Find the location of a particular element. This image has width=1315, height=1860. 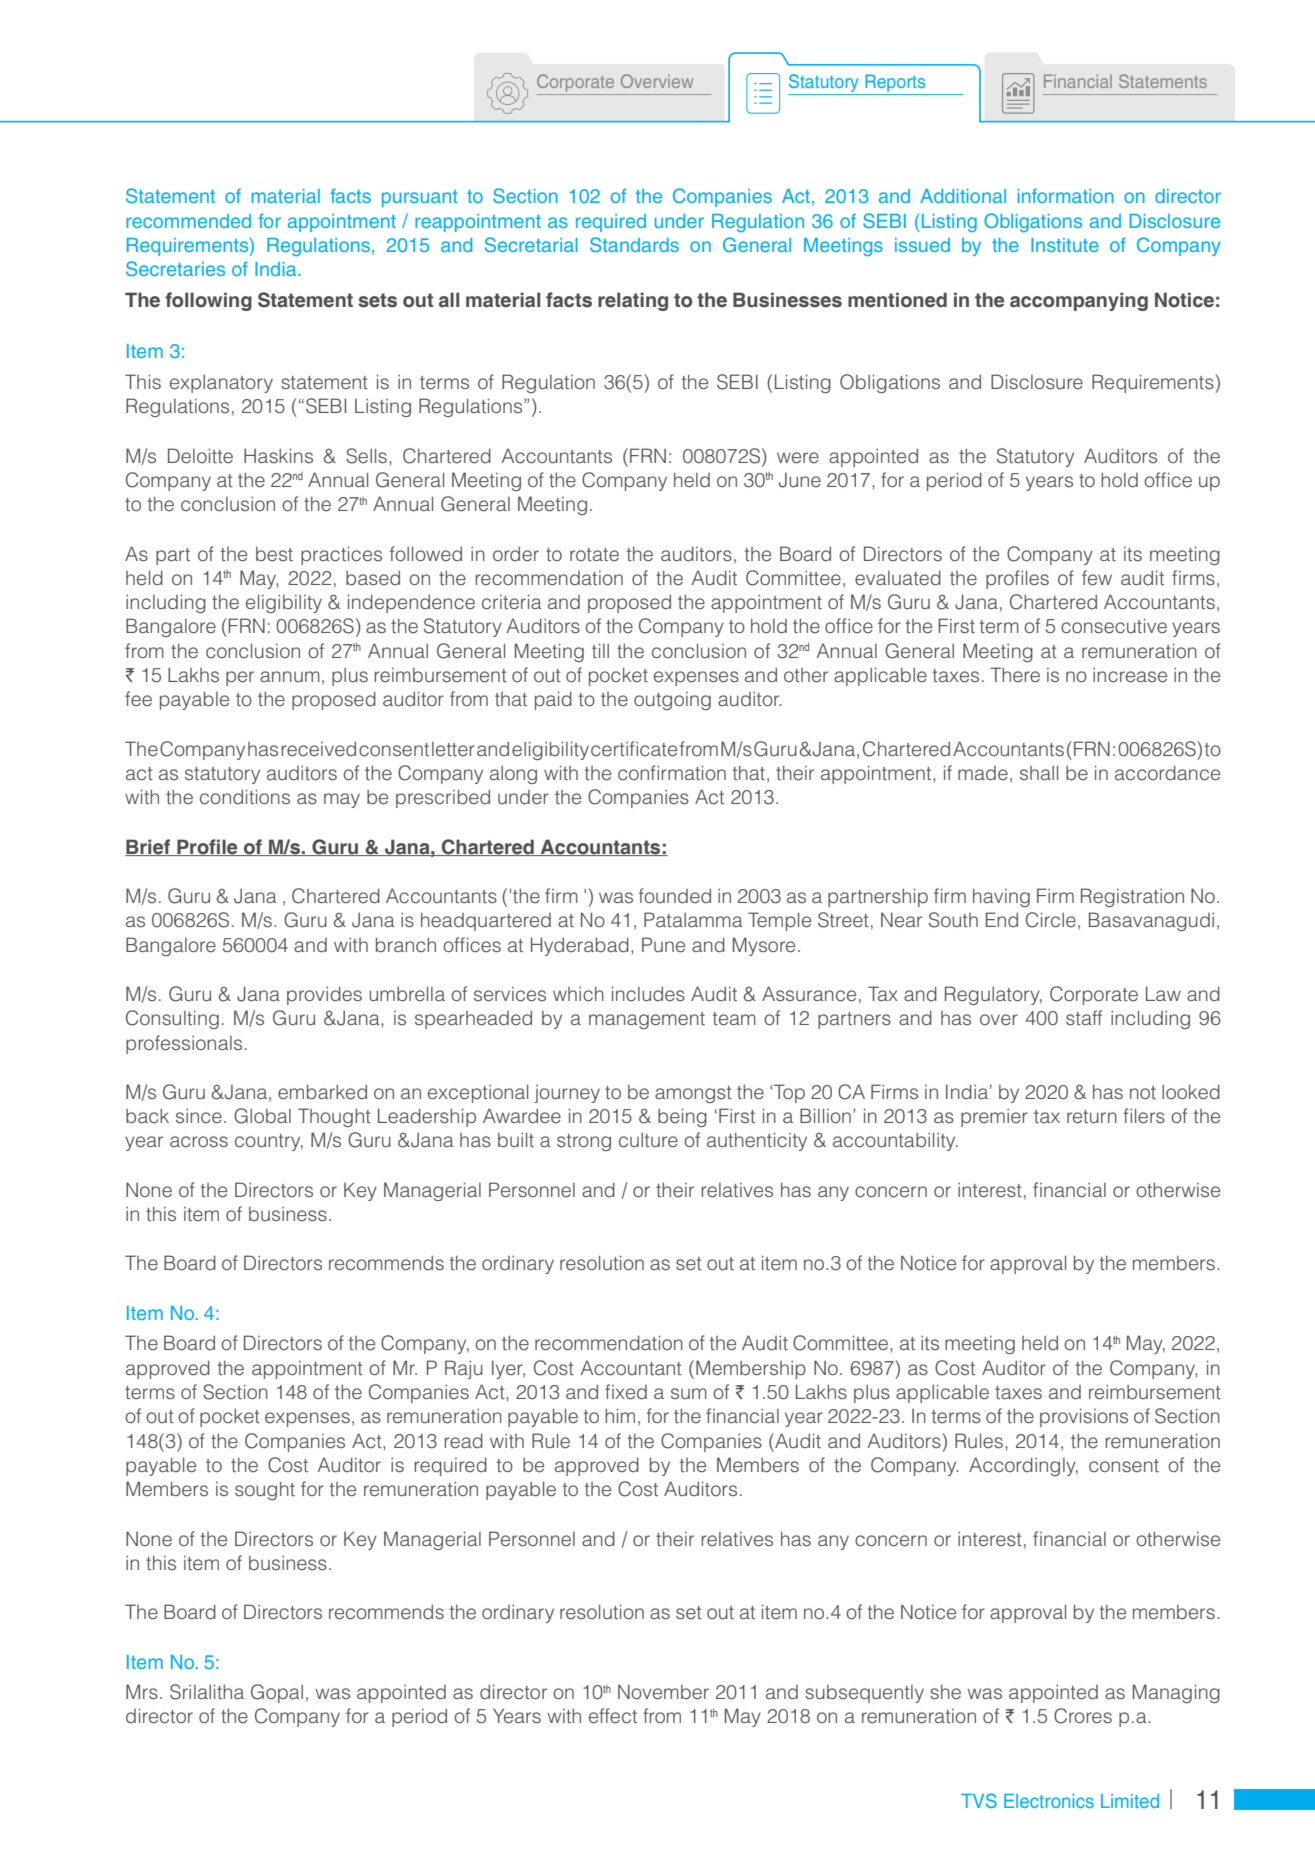

There is located at coordinates (1015, 675).
